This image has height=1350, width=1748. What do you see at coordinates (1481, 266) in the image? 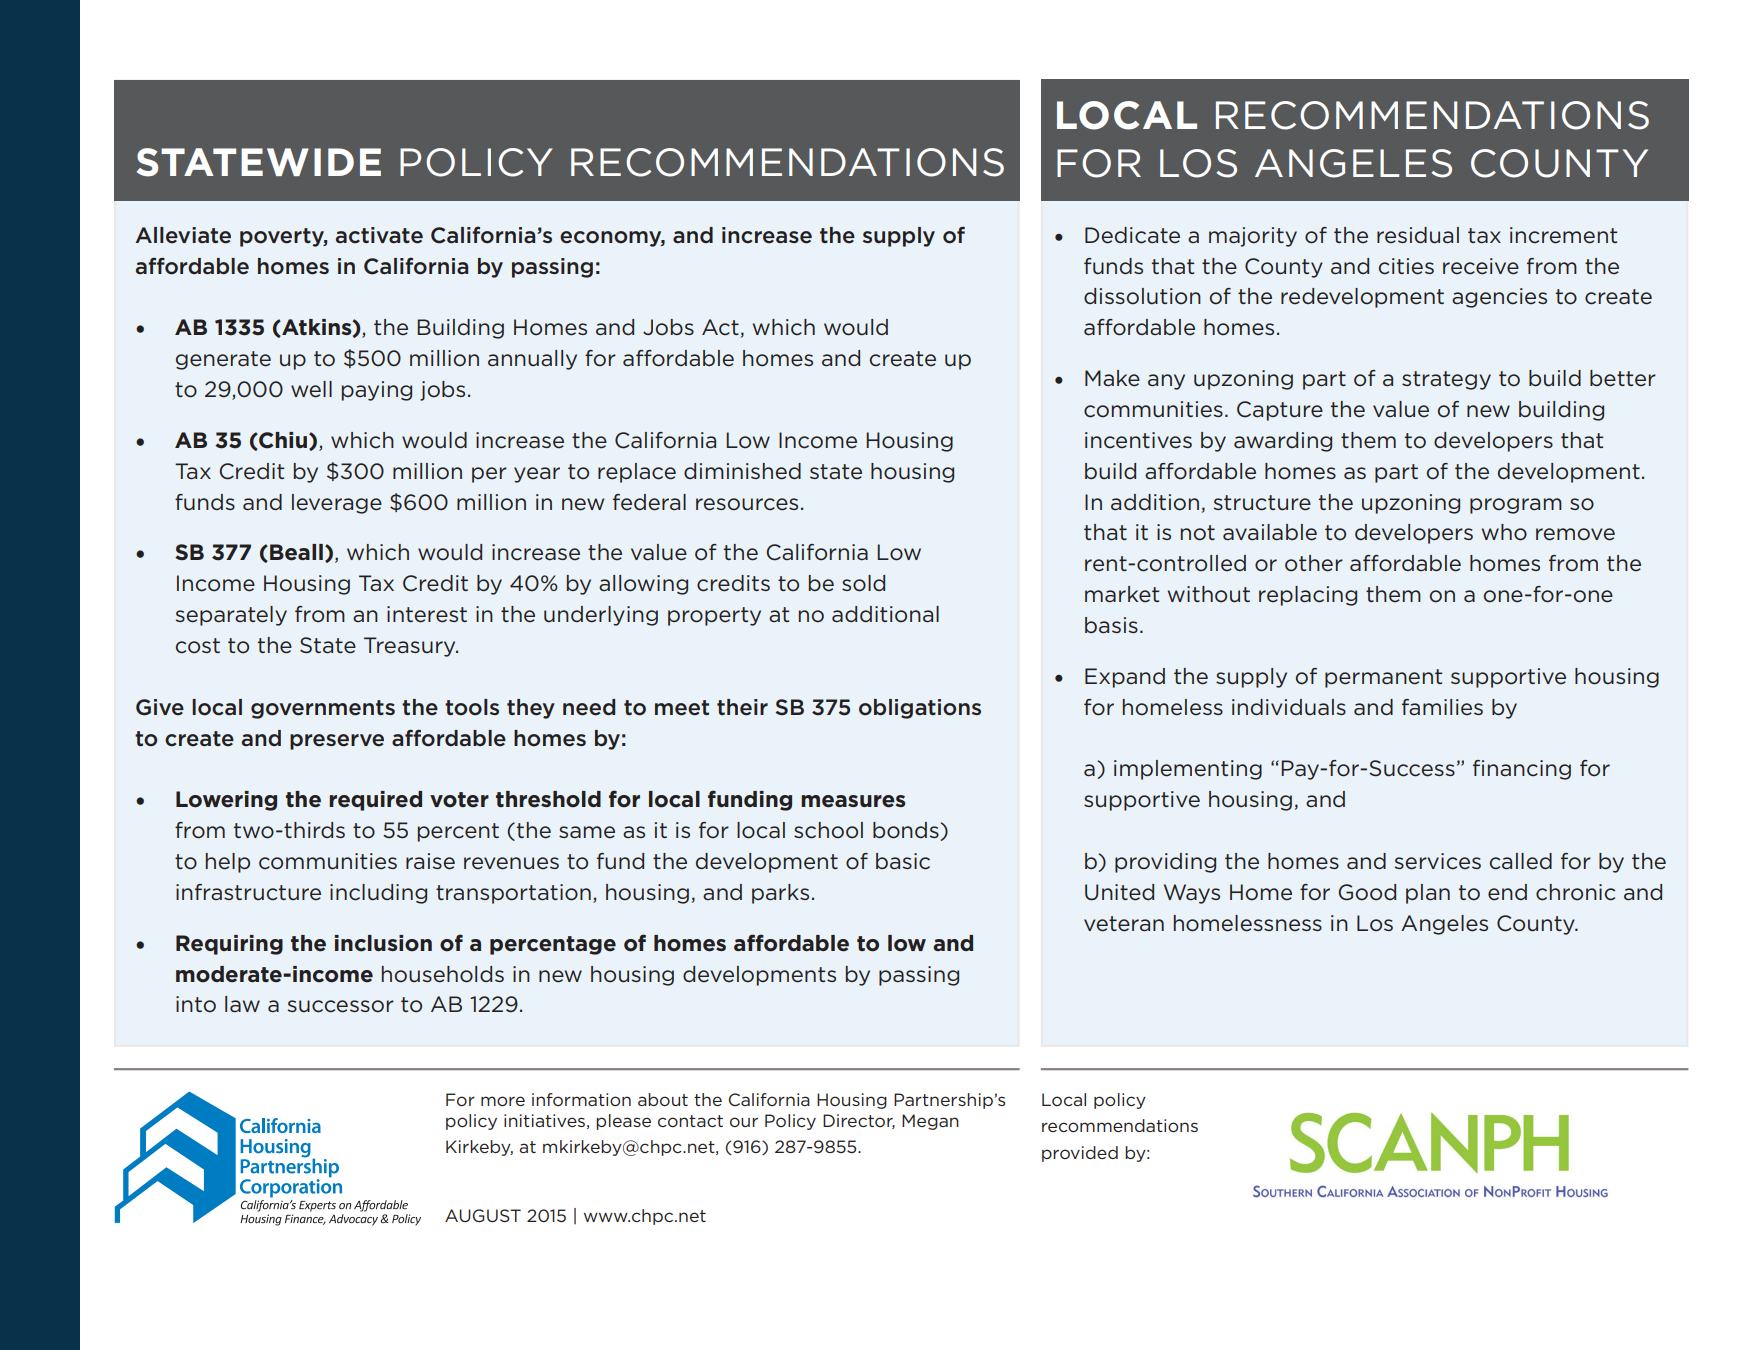
I see `receive` at bounding box center [1481, 266].
